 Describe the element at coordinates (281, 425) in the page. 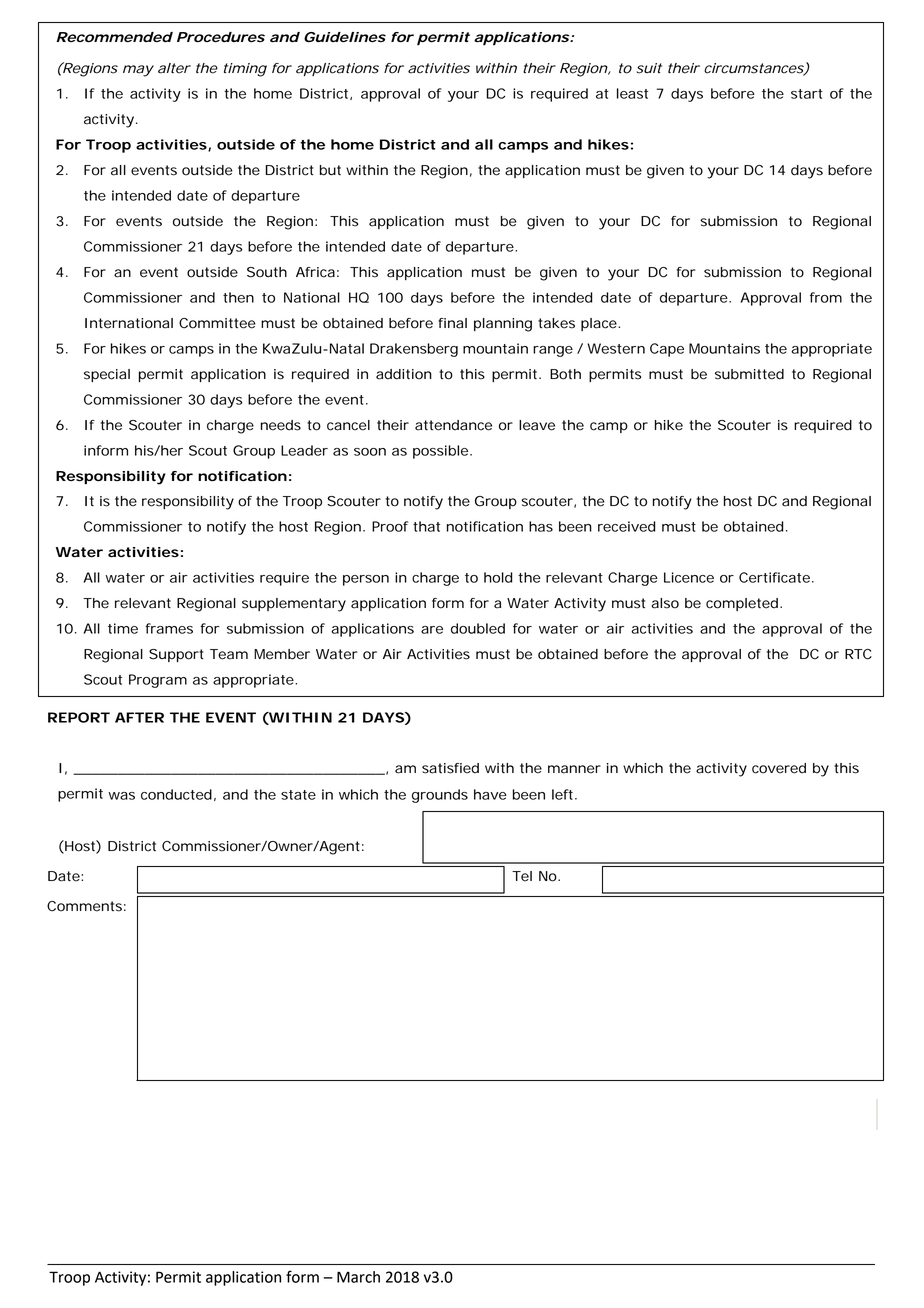

I see `needs` at that location.
